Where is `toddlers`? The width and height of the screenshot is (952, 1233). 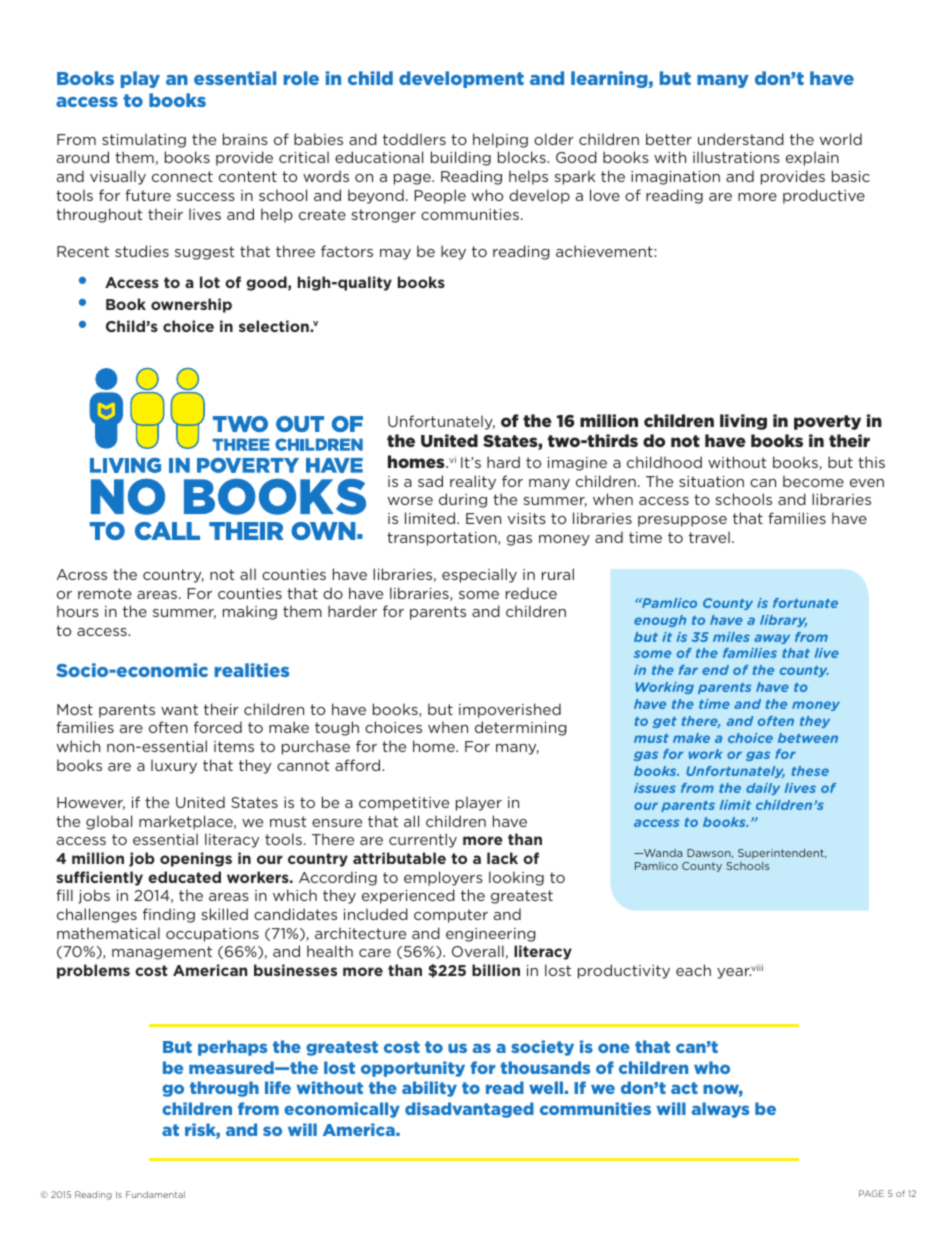
toddlers is located at coordinates (414, 139).
